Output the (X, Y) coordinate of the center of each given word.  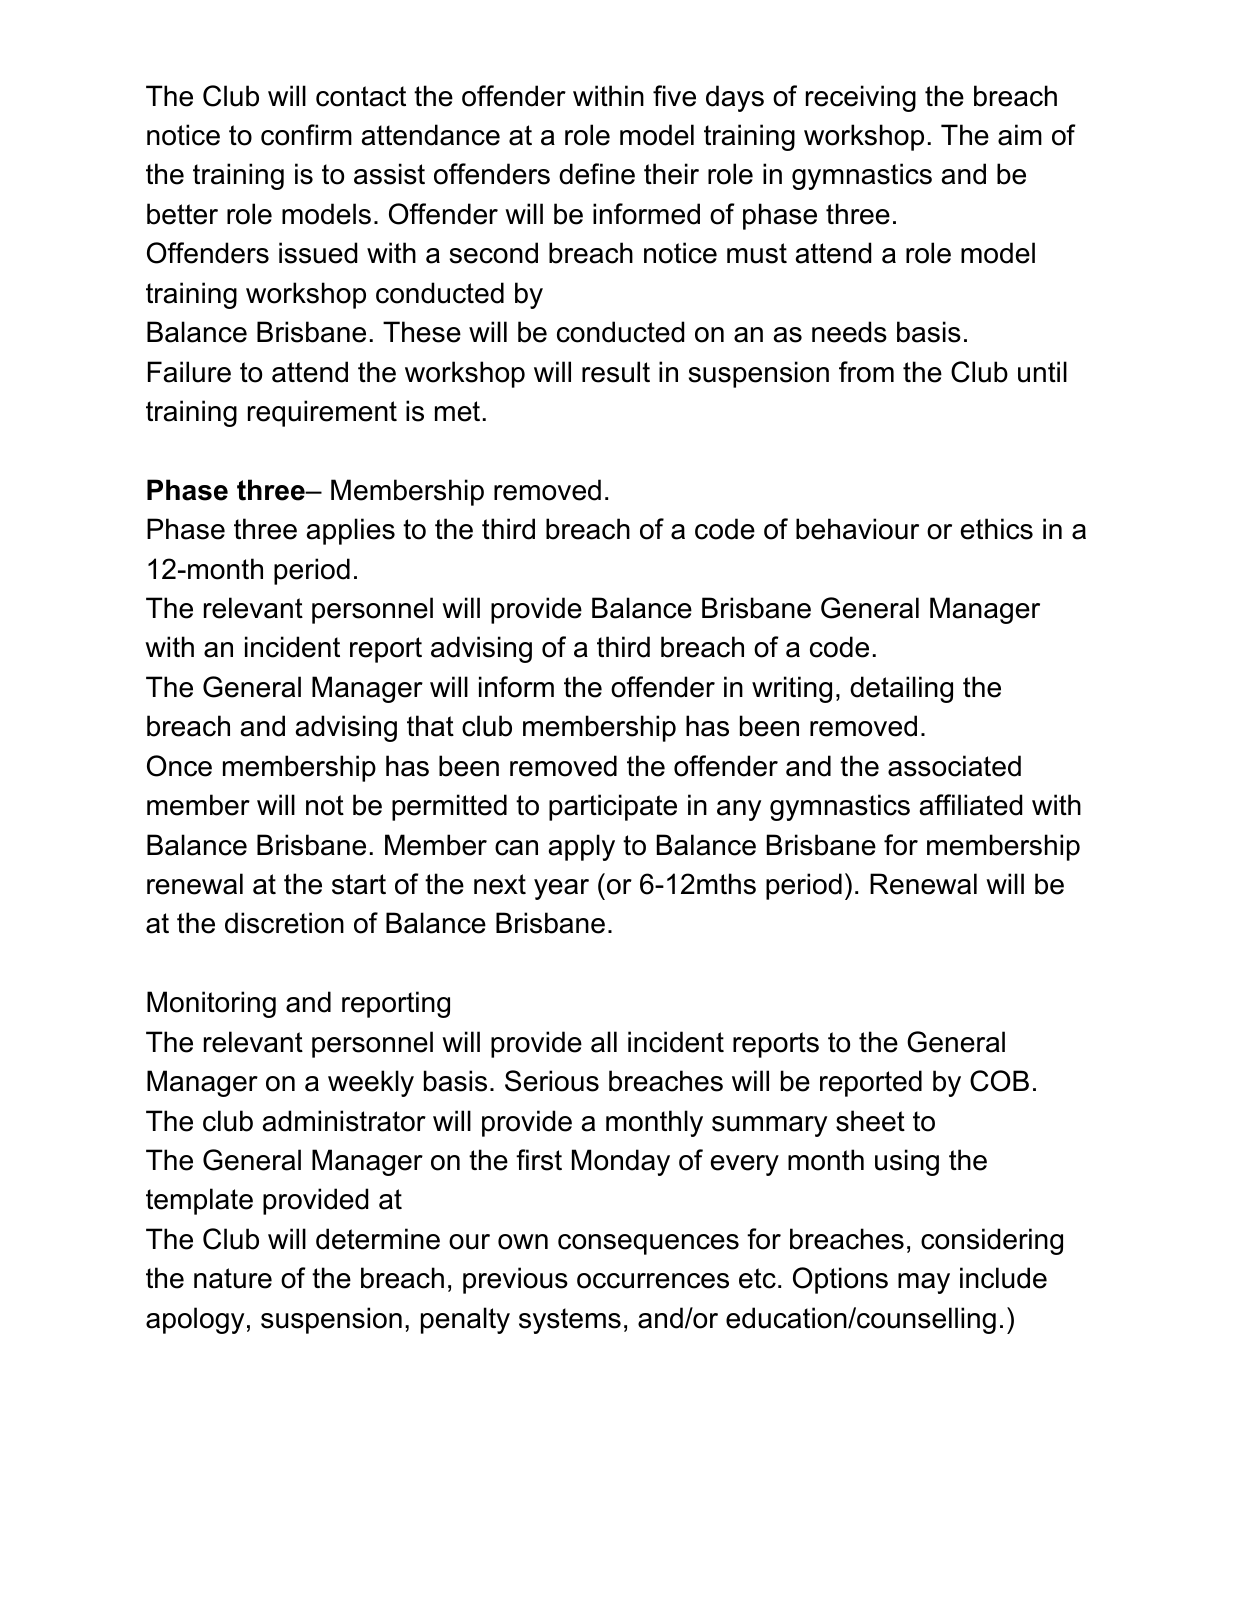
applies (351, 531)
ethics (997, 529)
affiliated (971, 805)
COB (999, 1081)
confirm (306, 135)
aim (1020, 135)
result (616, 372)
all (604, 1042)
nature (233, 1278)
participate (613, 807)
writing (792, 689)
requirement (322, 413)
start (359, 884)
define (597, 174)
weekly (371, 1083)
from (866, 372)
